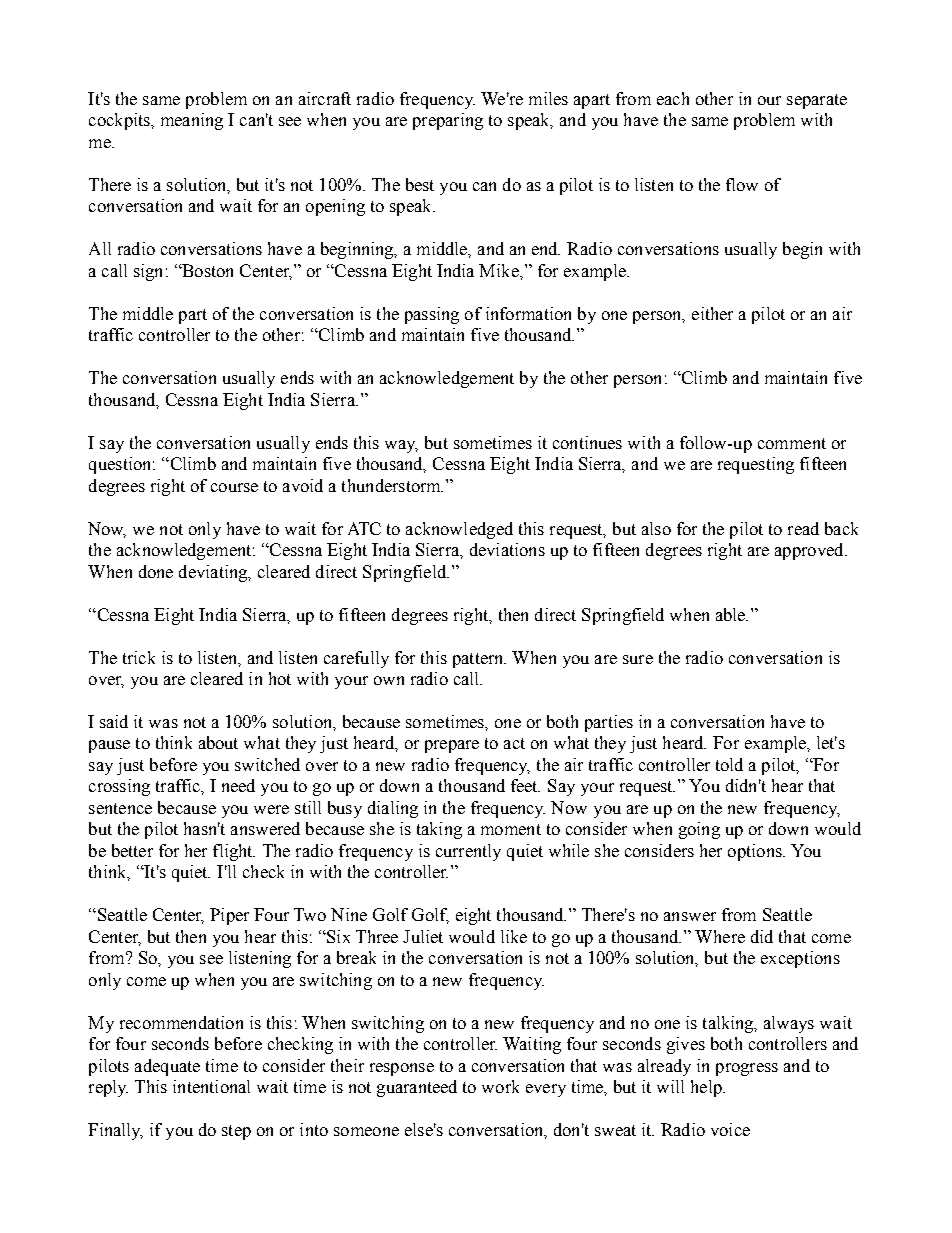  Describe the element at coordinates (148, 272) in the screenshot. I see `sign` at that location.
